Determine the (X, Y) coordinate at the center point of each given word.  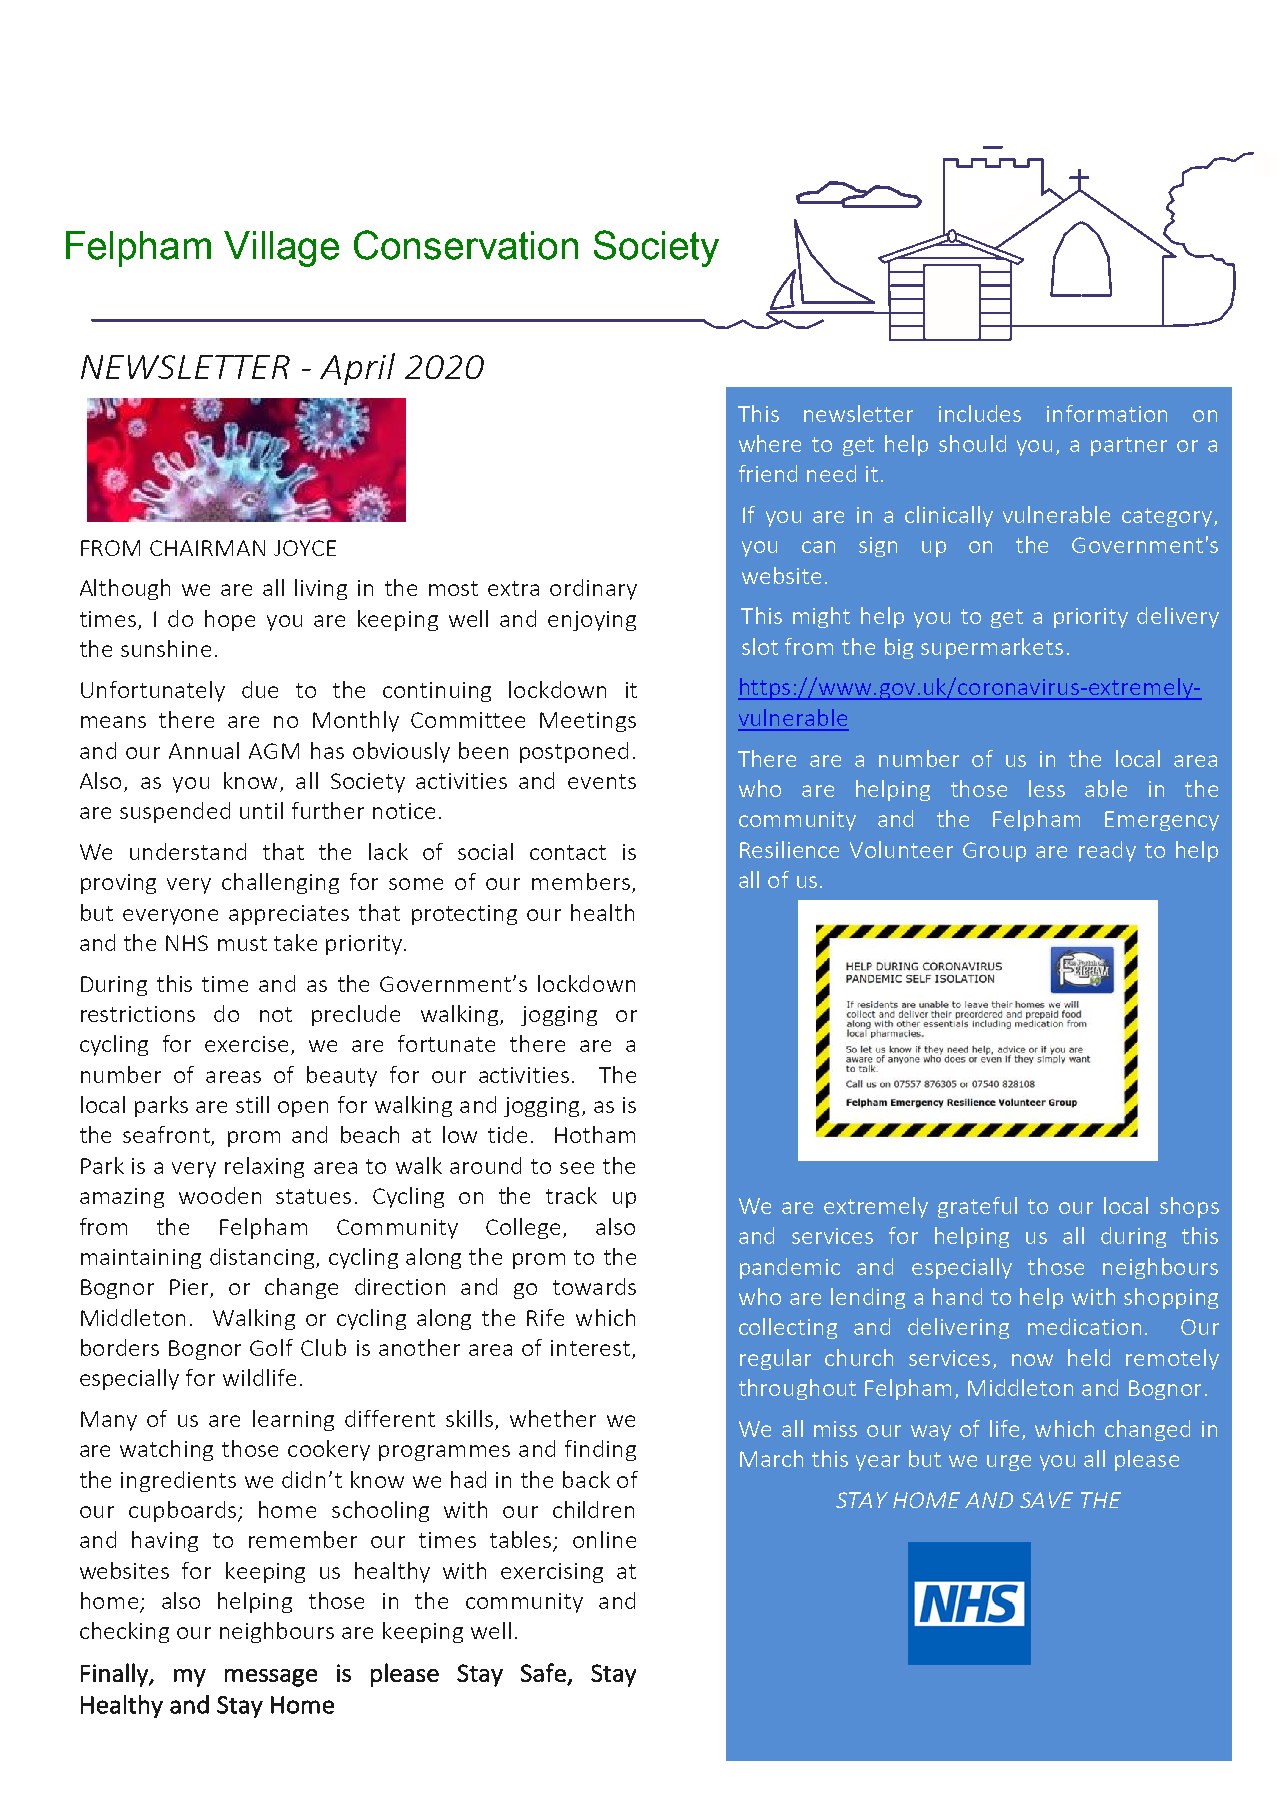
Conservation (466, 245)
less (1047, 788)
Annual (204, 750)
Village (281, 249)
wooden (220, 1195)
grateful (977, 1207)
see (577, 1168)
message (271, 1678)
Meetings (588, 722)
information (1107, 413)
